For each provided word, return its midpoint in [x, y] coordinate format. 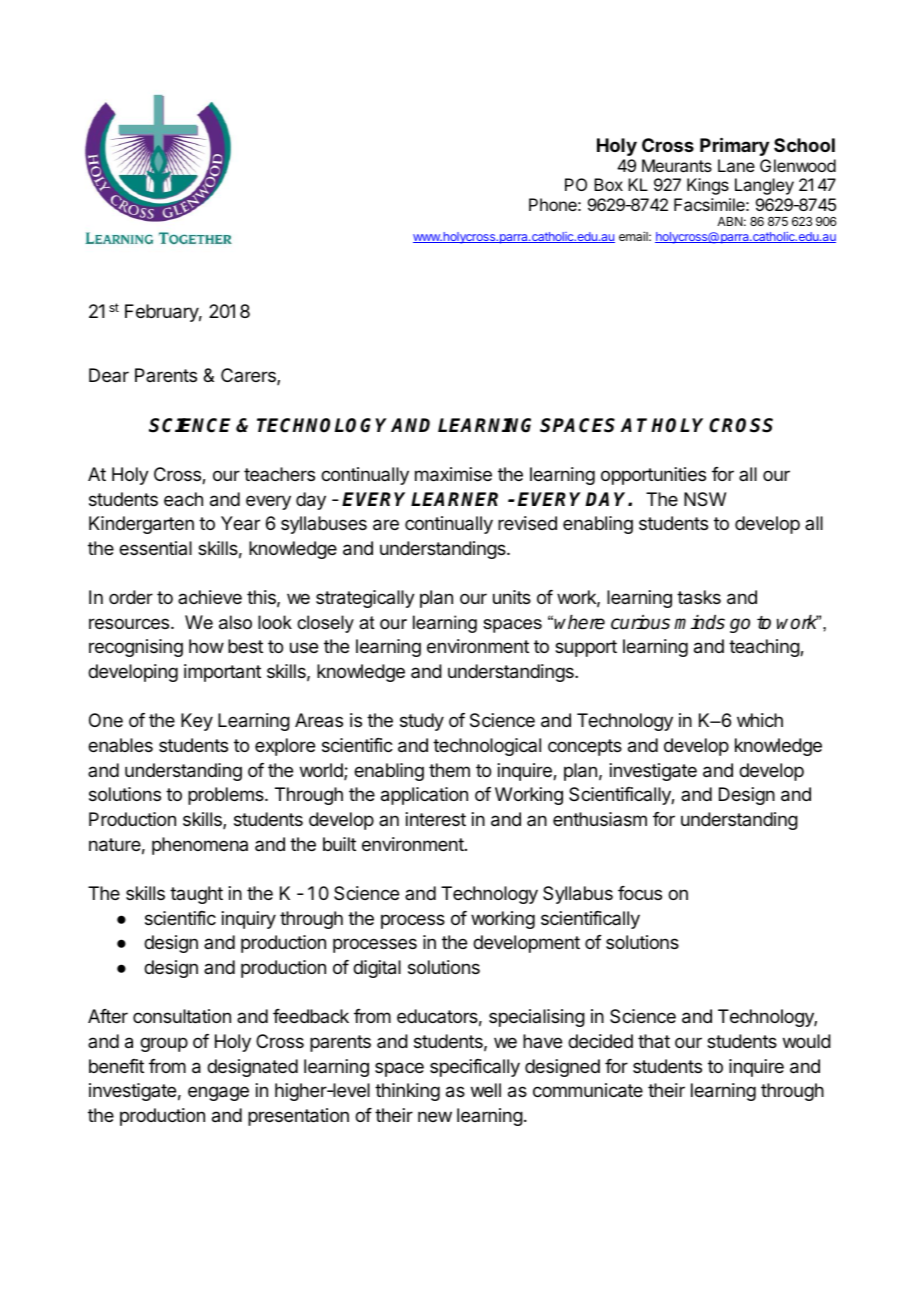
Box [608, 184]
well [486, 1090]
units [512, 597]
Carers [249, 376]
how [206, 646]
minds [699, 622]
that [654, 1041]
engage [218, 1093]
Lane [736, 165]
